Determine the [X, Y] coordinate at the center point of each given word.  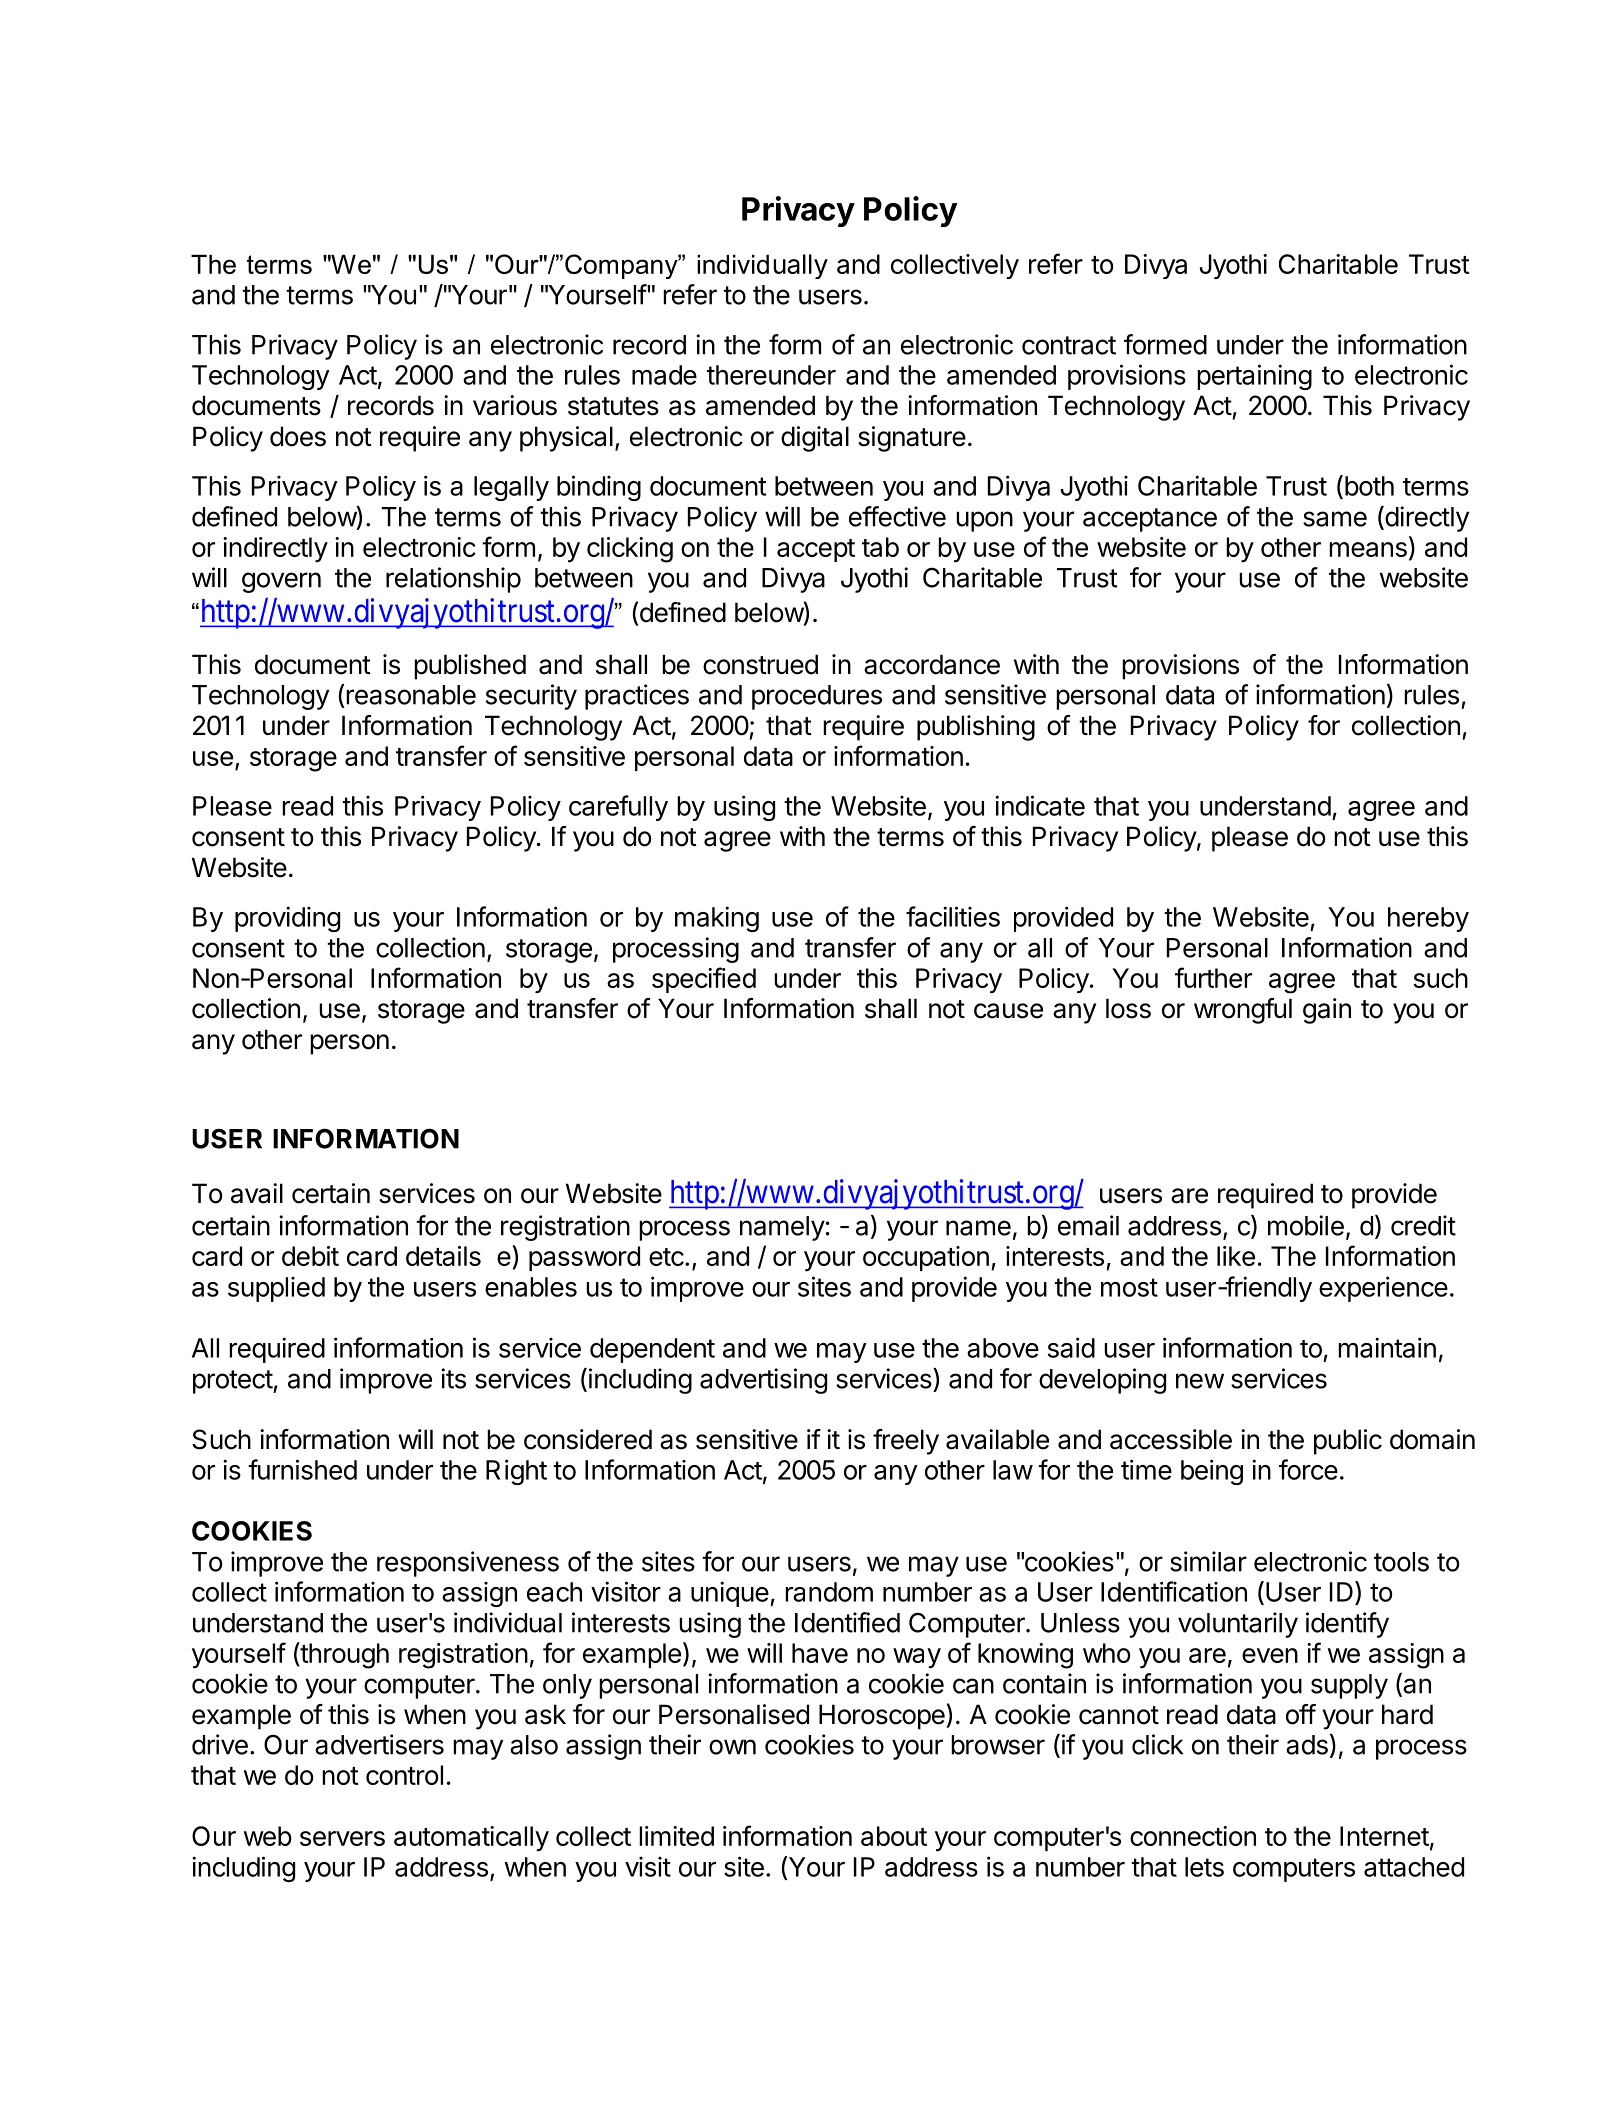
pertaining [1254, 377]
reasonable [411, 695]
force [1308, 1469]
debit [310, 1256]
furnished [302, 1469]
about [894, 1836]
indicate [1040, 805]
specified [704, 980]
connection [1193, 1836]
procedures [817, 697]
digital [815, 439]
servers [342, 1838]
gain [1327, 1011]
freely [906, 1442]
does [298, 436]
